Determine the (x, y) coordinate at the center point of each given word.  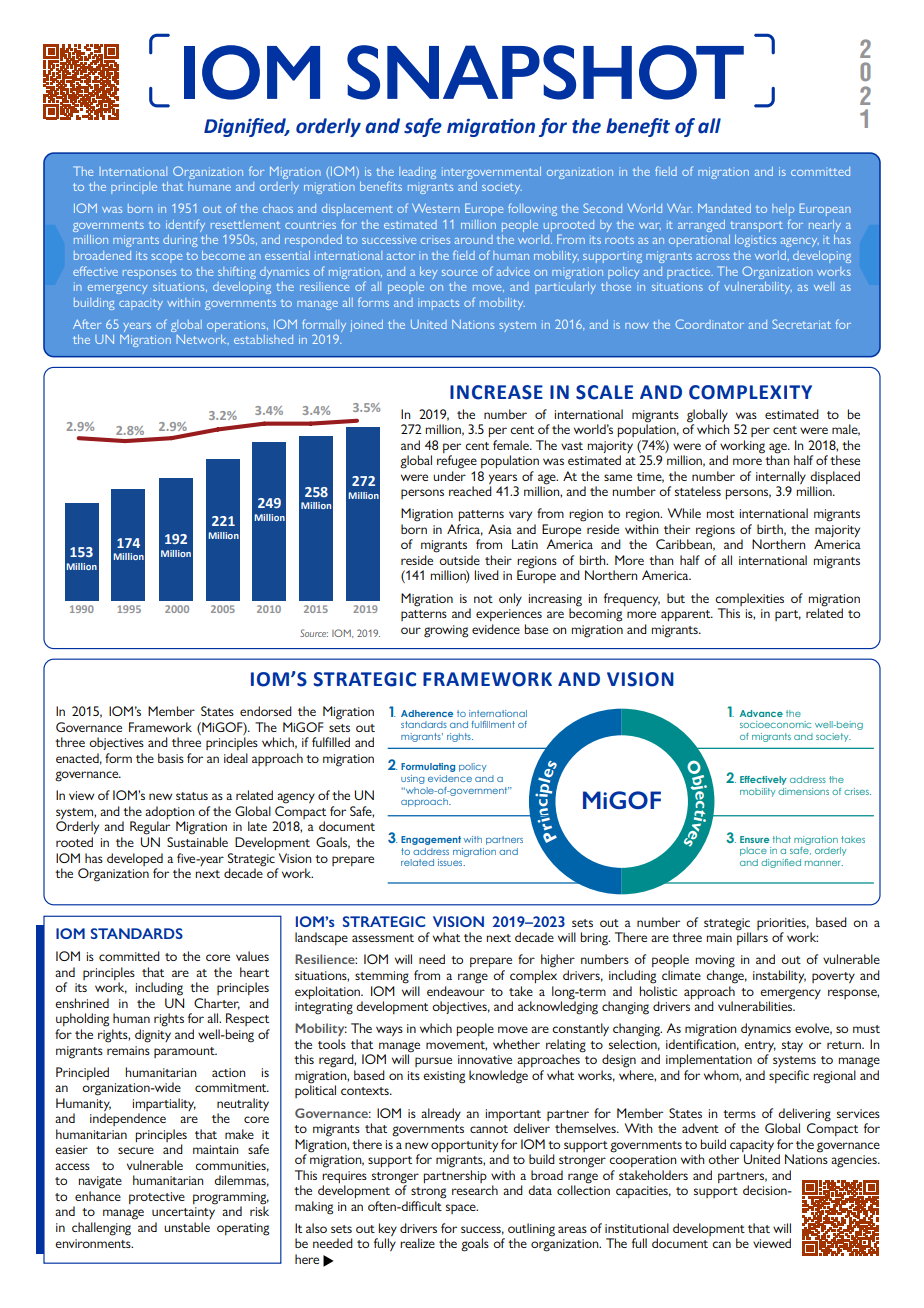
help (783, 210)
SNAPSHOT (545, 72)
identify (185, 225)
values (252, 956)
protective (157, 1198)
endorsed (266, 711)
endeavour (456, 991)
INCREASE (496, 392)
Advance (761, 713)
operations (237, 326)
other (723, 1159)
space (462, 1209)
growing (446, 631)
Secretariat (801, 324)
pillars (752, 937)
